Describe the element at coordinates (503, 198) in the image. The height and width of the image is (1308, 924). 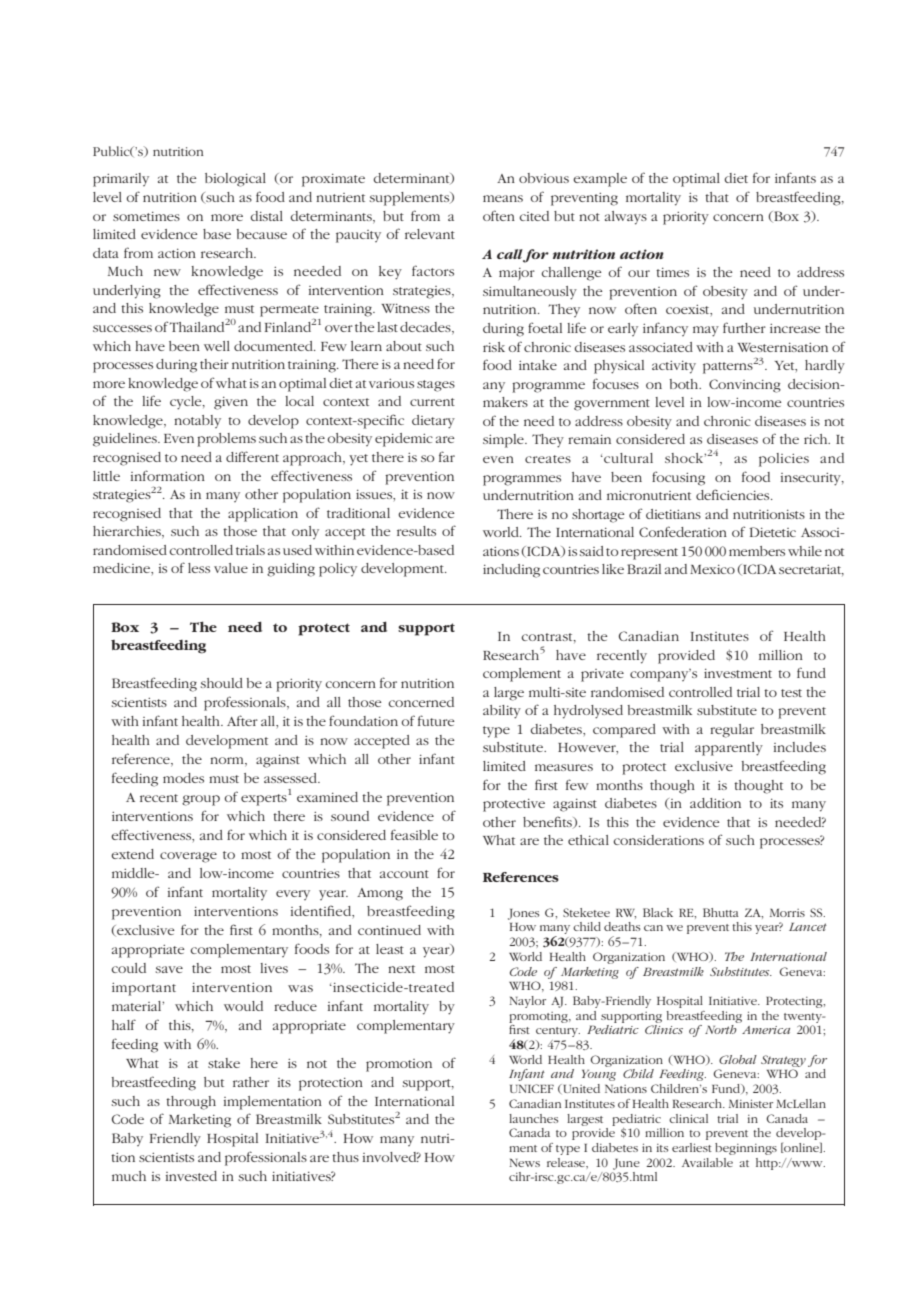
I see `means` at that location.
